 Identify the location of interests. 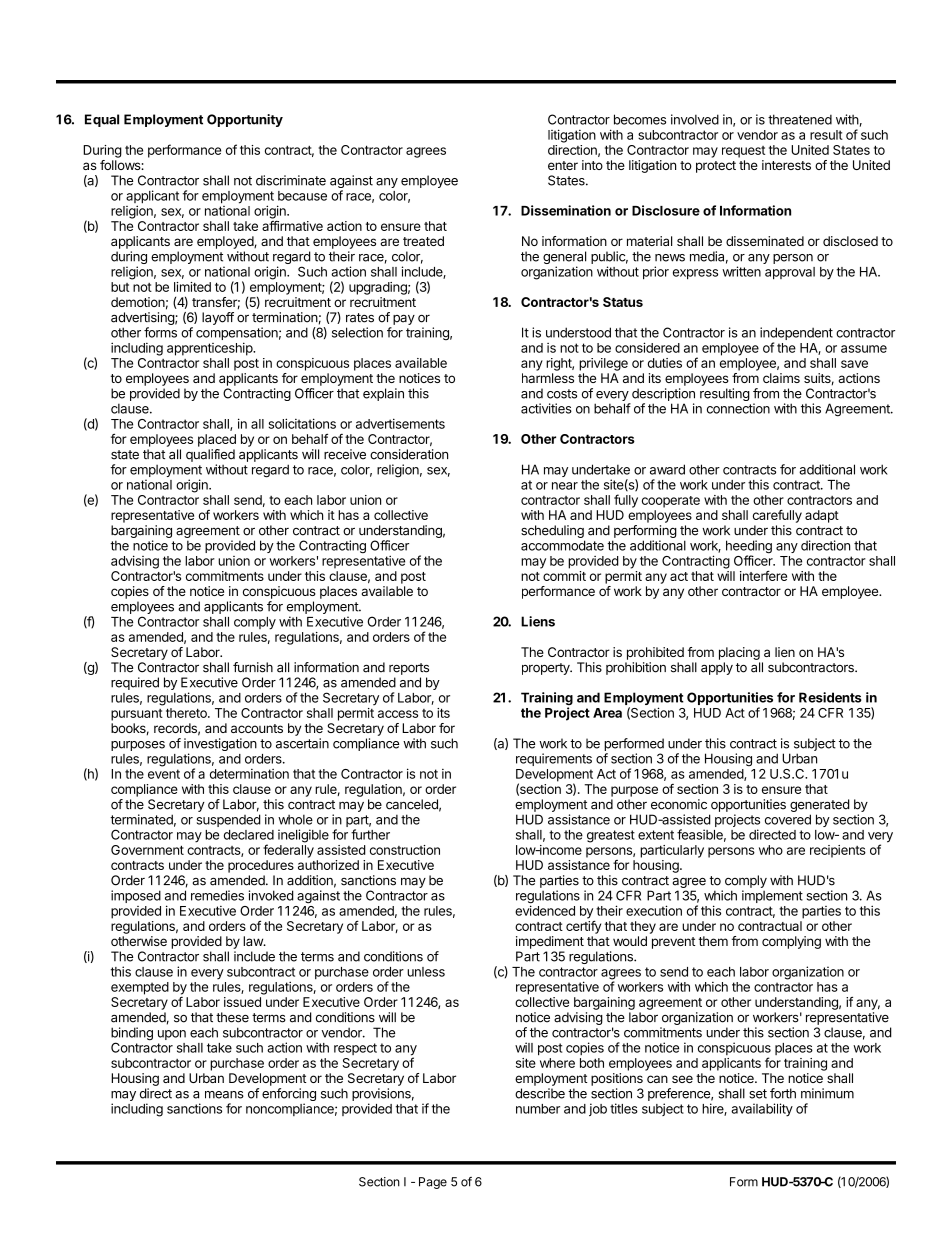
(786, 165).
